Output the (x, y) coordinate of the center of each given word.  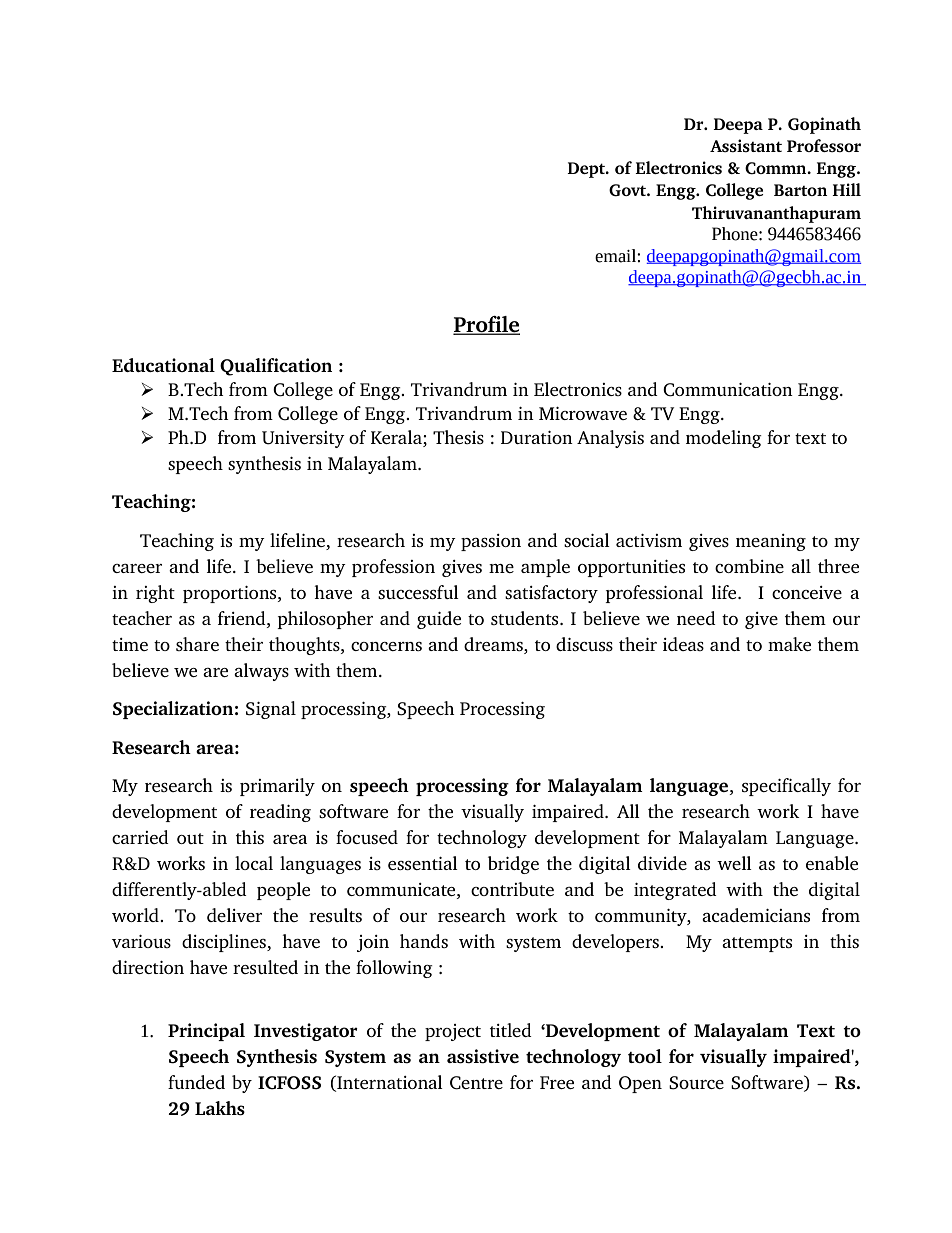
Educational (163, 365)
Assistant (746, 145)
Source (696, 1083)
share (197, 644)
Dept (587, 170)
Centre (476, 1083)
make (789, 644)
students (526, 618)
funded (196, 1082)
